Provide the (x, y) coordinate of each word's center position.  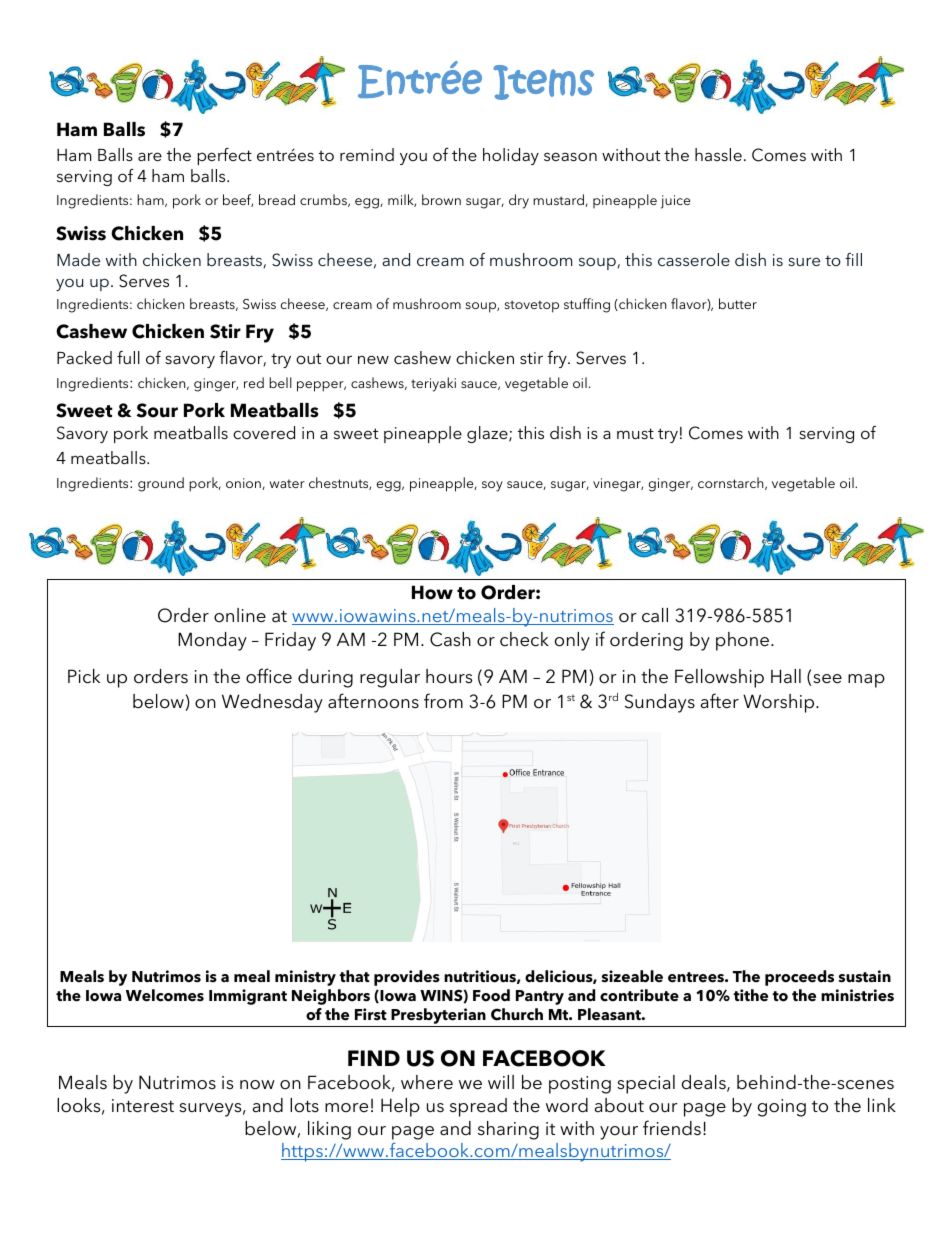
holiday (511, 156)
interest (143, 1106)
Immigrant (248, 997)
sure (804, 261)
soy (492, 486)
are (150, 156)
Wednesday (272, 703)
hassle (718, 154)
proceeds (799, 978)
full (128, 357)
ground (161, 484)
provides (407, 978)
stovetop (532, 306)
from (443, 701)
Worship (780, 703)
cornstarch (732, 483)
